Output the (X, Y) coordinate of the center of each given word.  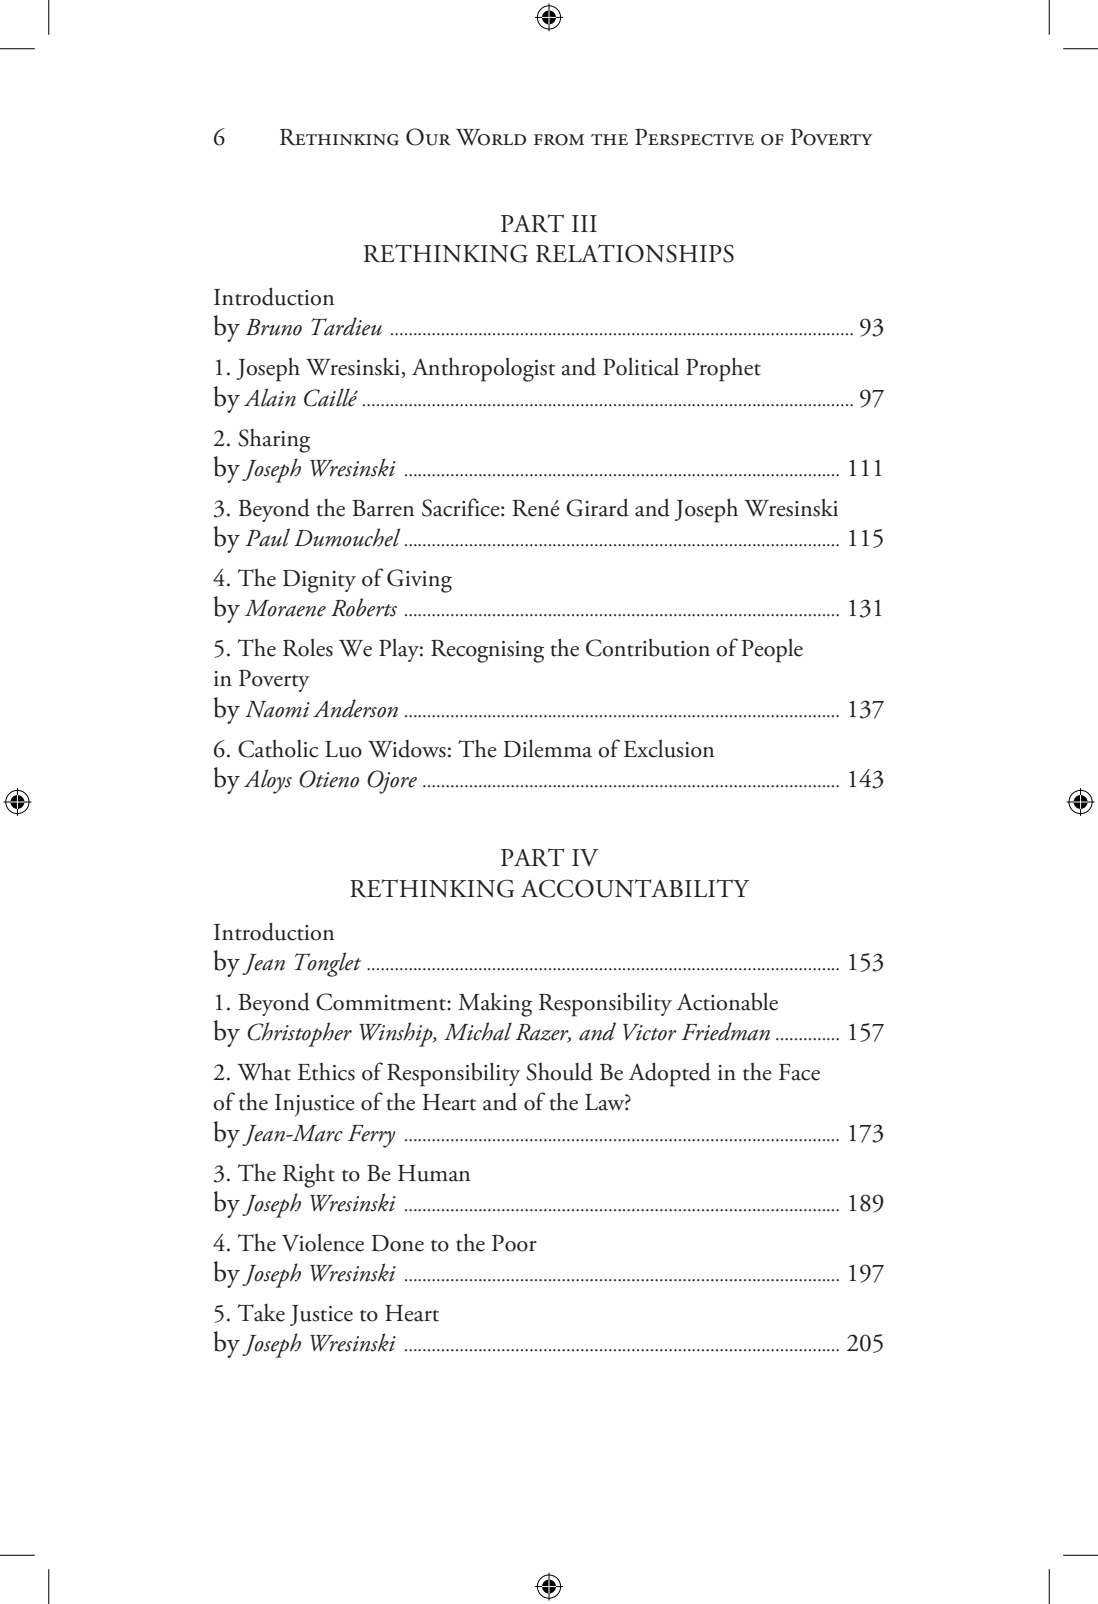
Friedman (725, 1031)
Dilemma (548, 748)
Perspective (694, 137)
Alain (270, 397)
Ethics (326, 1071)
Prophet (723, 369)
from (559, 140)
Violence (323, 1242)
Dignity (319, 581)
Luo (343, 749)
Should (559, 1071)
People (772, 650)
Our (428, 137)
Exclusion (669, 748)
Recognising (487, 651)
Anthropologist (483, 369)
